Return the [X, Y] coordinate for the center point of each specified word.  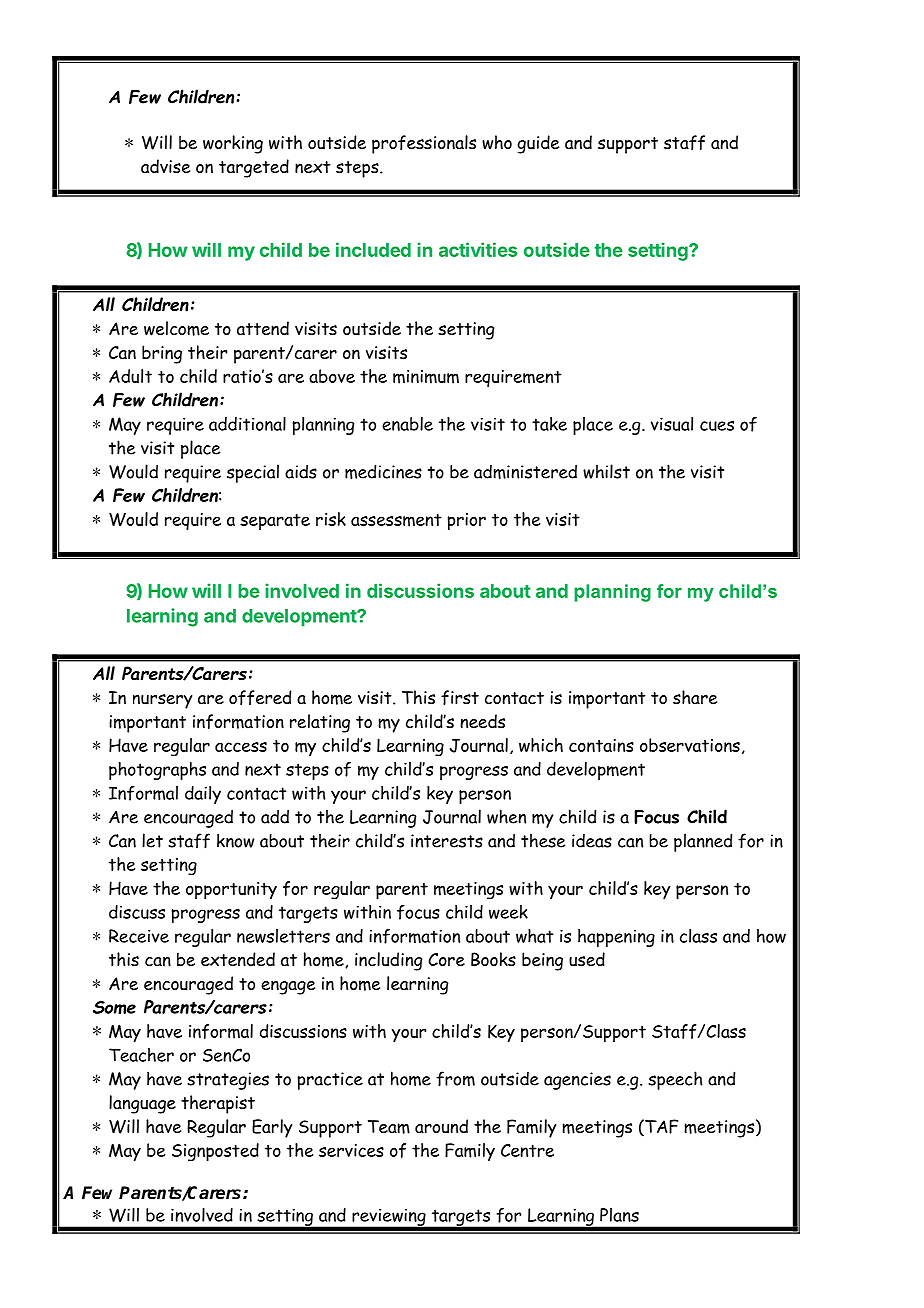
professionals [424, 144]
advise [165, 166]
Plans [619, 1215]
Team [389, 1127]
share [695, 697]
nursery [162, 701]
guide [538, 144]
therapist [218, 1104]
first [460, 697]
